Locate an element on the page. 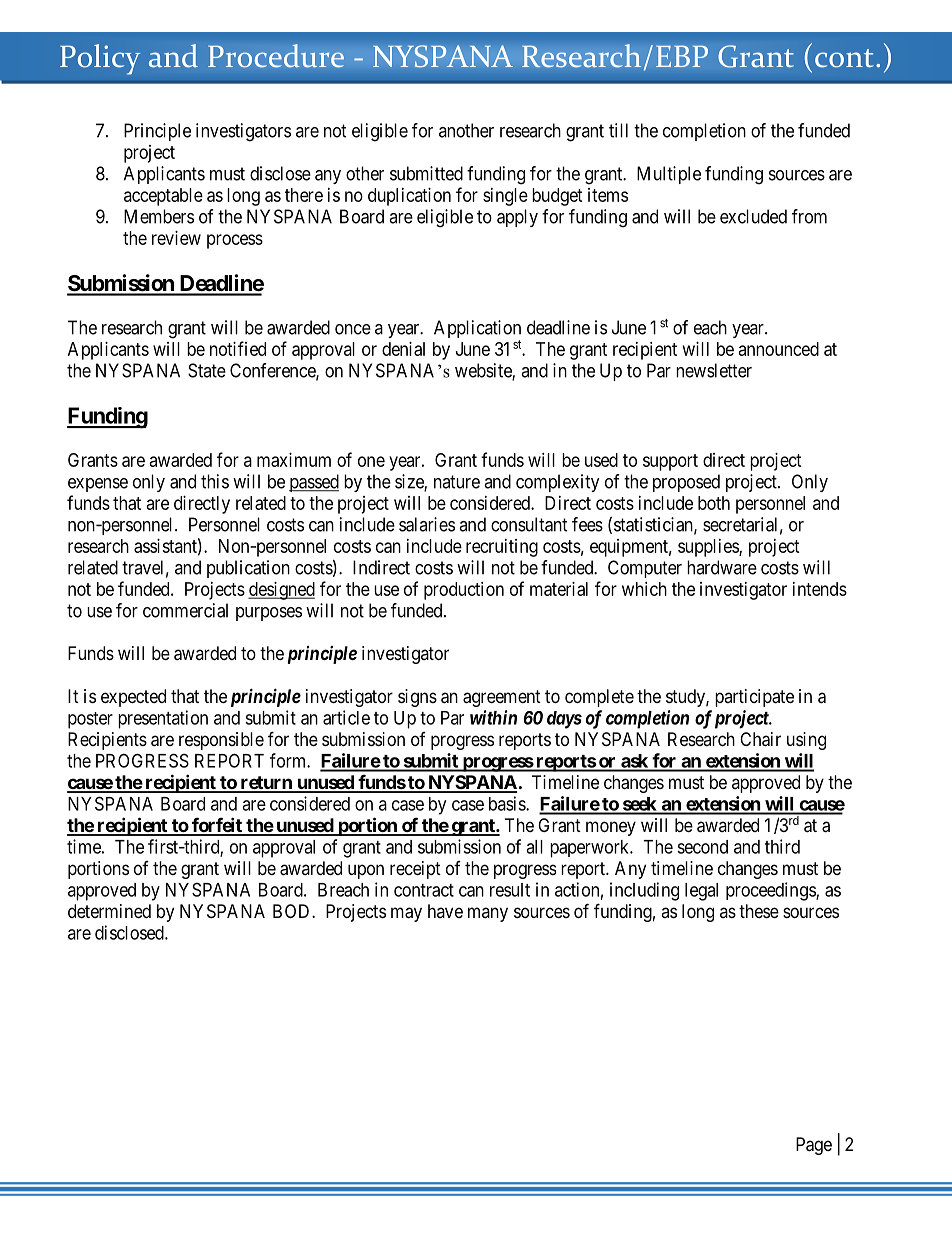  basis is located at coordinates (508, 803).
